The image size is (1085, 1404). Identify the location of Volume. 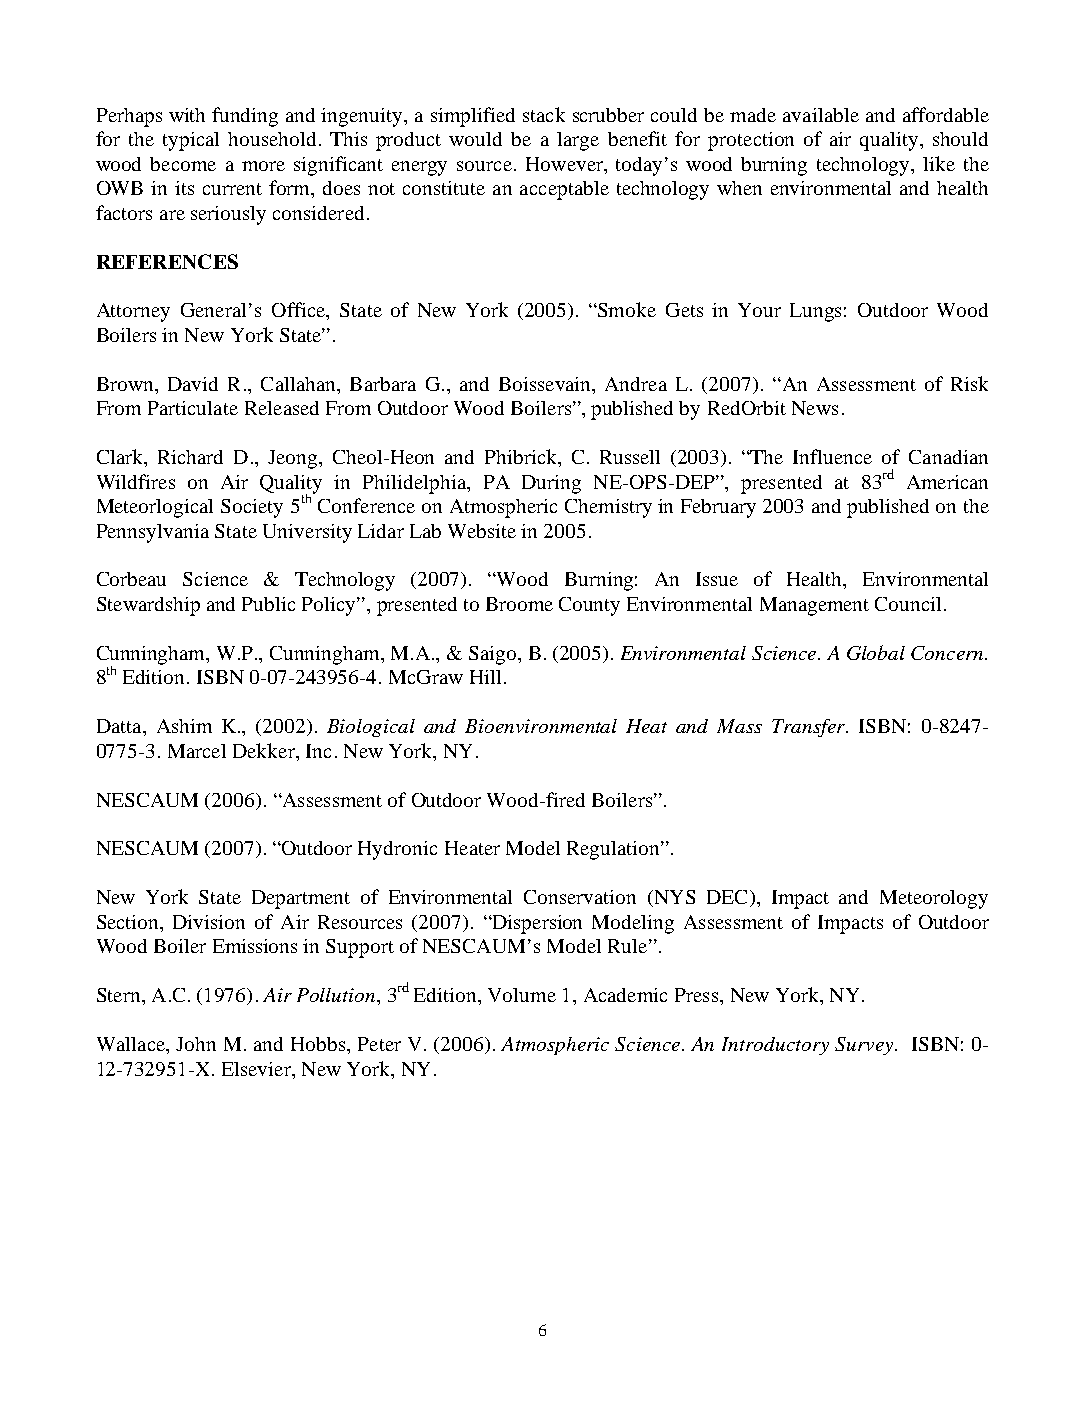
(522, 995).
